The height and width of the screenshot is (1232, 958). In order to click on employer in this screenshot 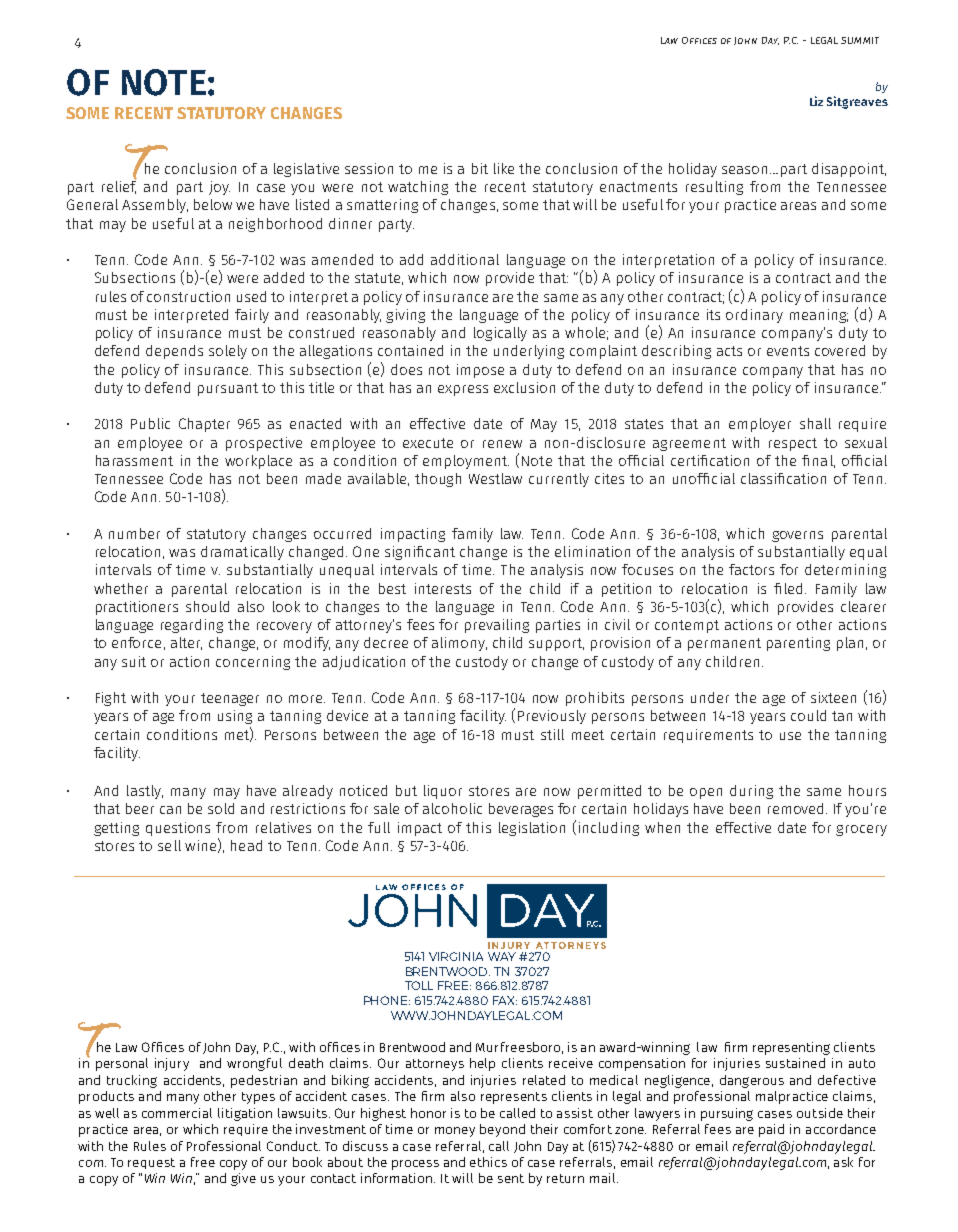, I will do `click(760, 425)`.
